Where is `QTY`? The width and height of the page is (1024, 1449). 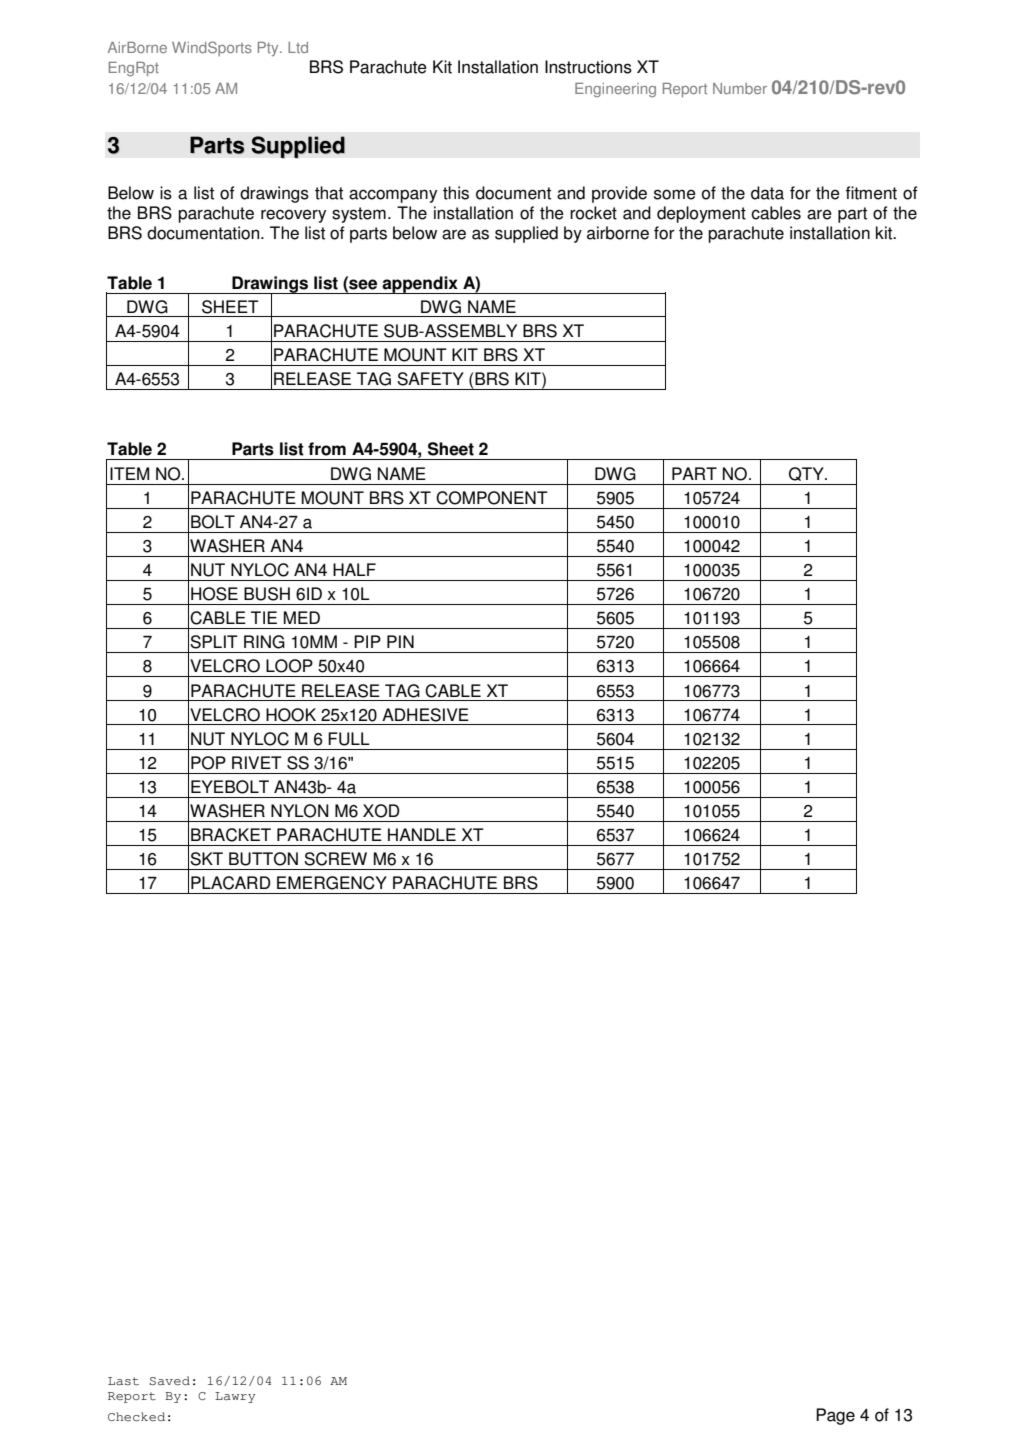
QTY is located at coordinates (807, 474).
